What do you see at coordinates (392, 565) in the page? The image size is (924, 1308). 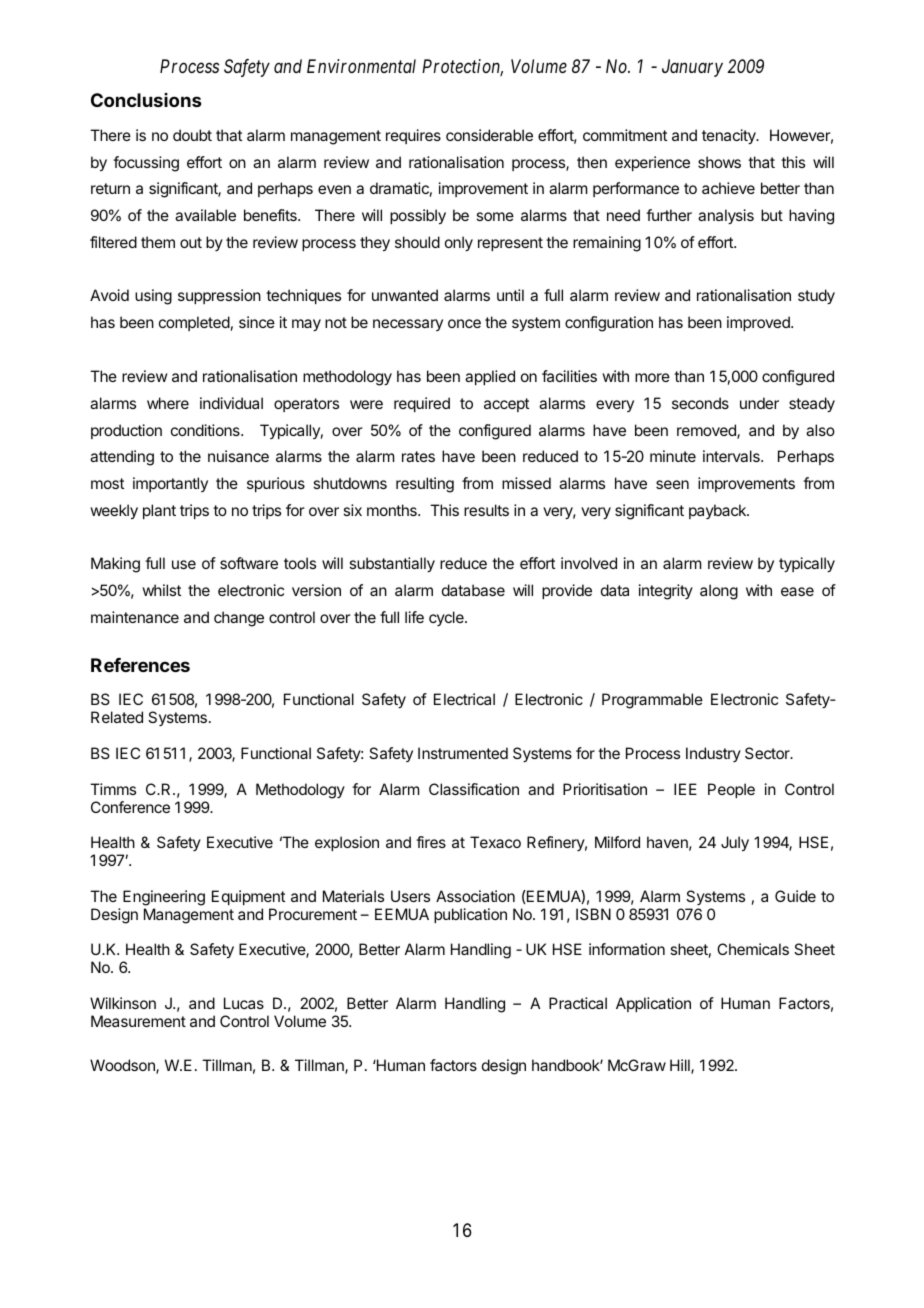 I see `substantially` at bounding box center [392, 565].
